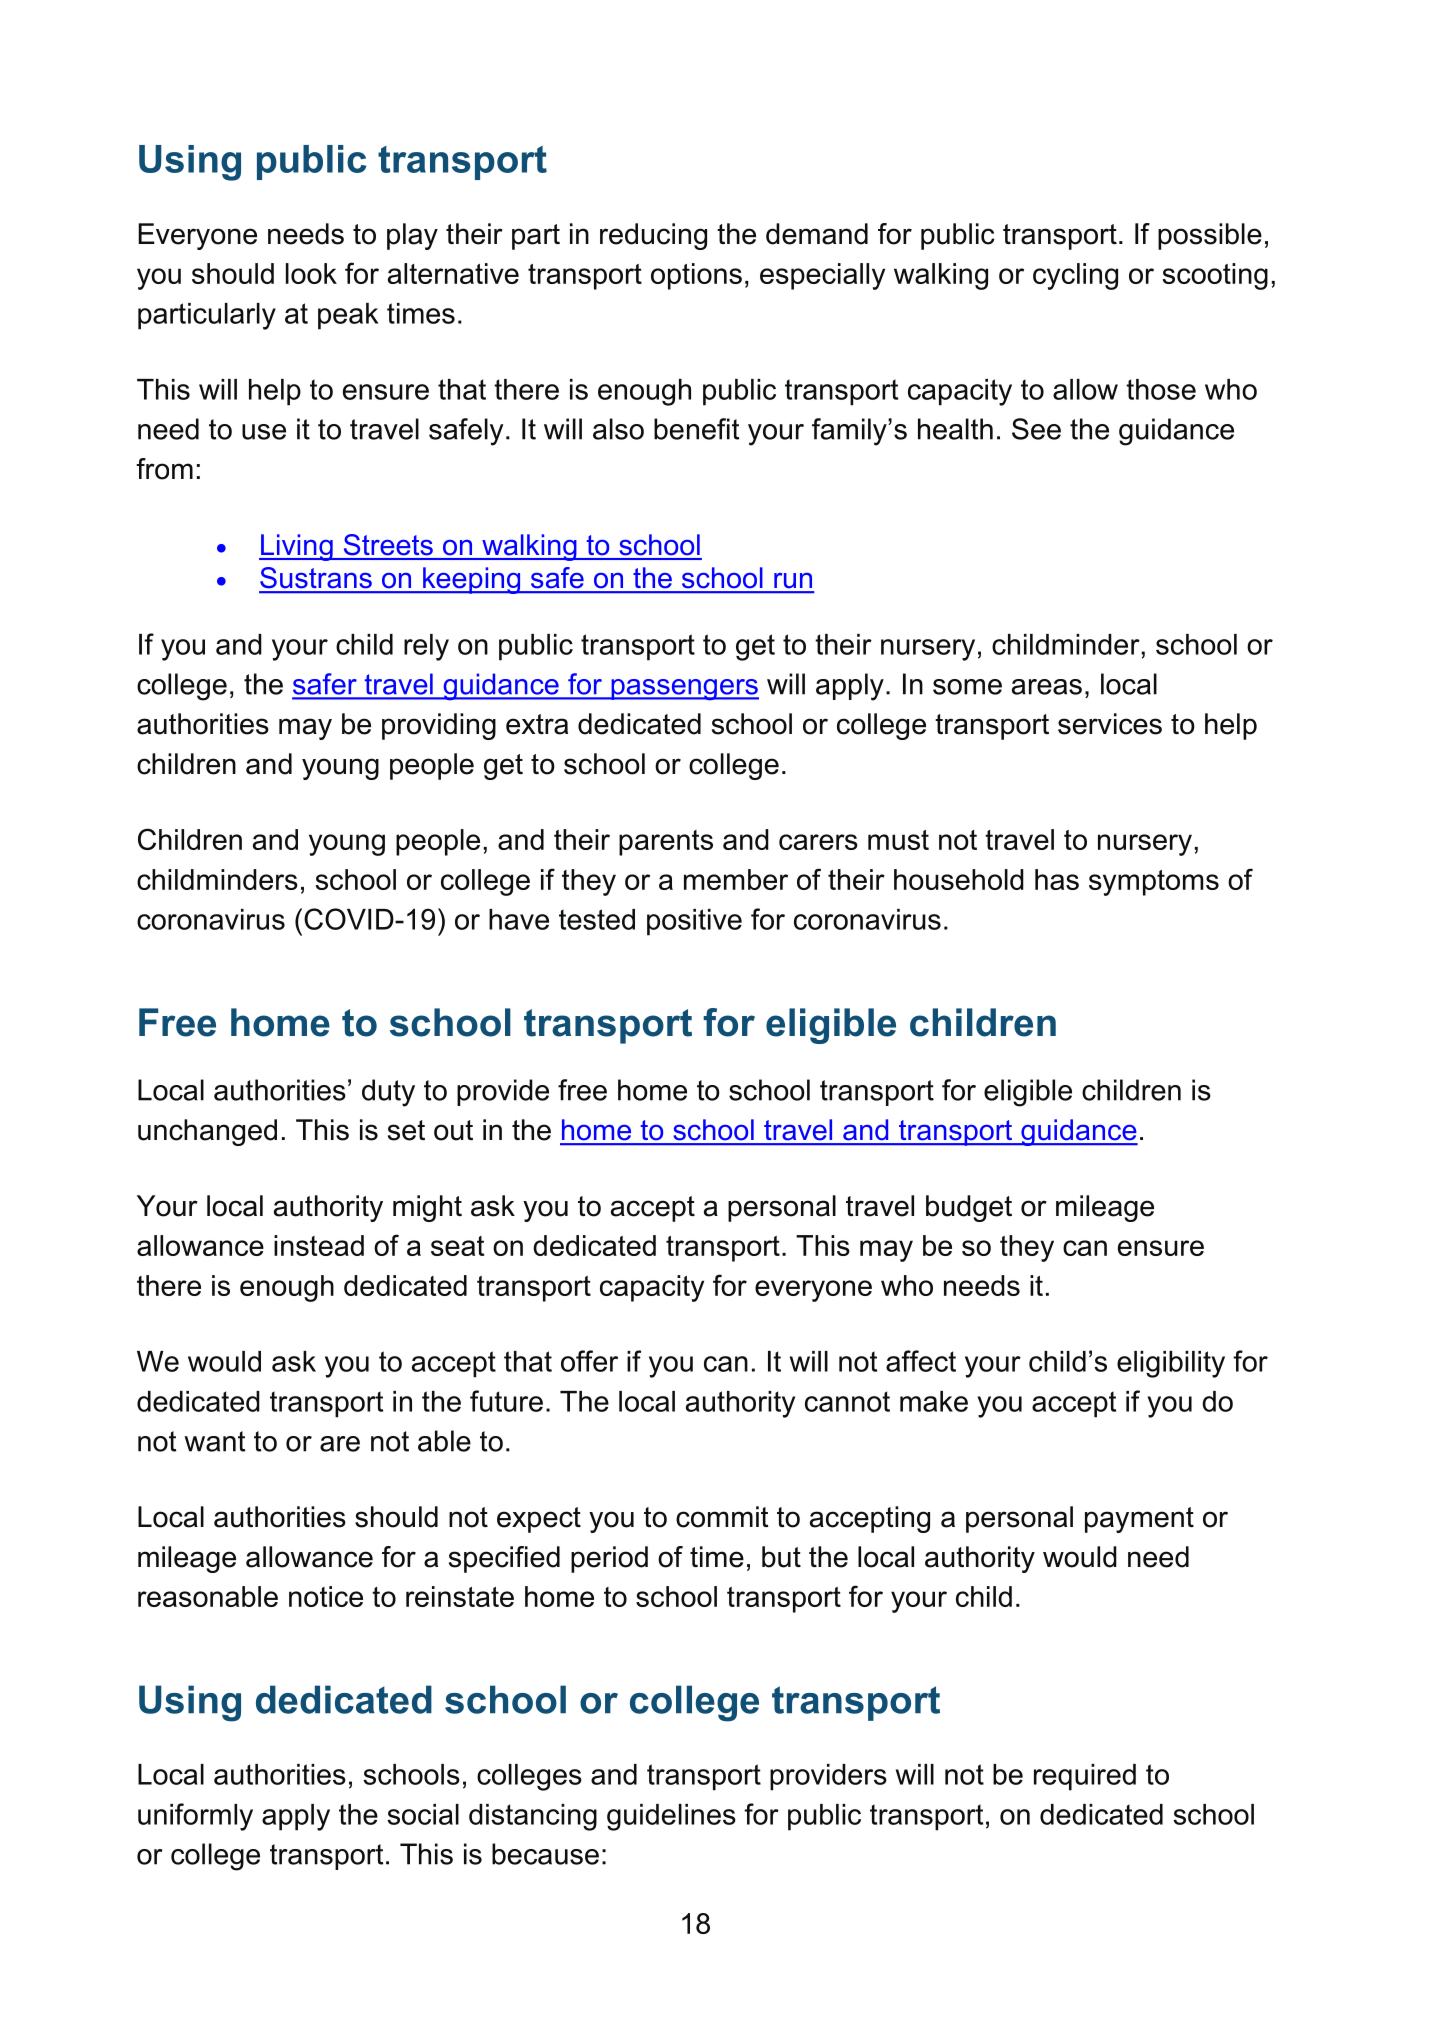 The image size is (1432, 2025). I want to click on want, so click(214, 1441).
